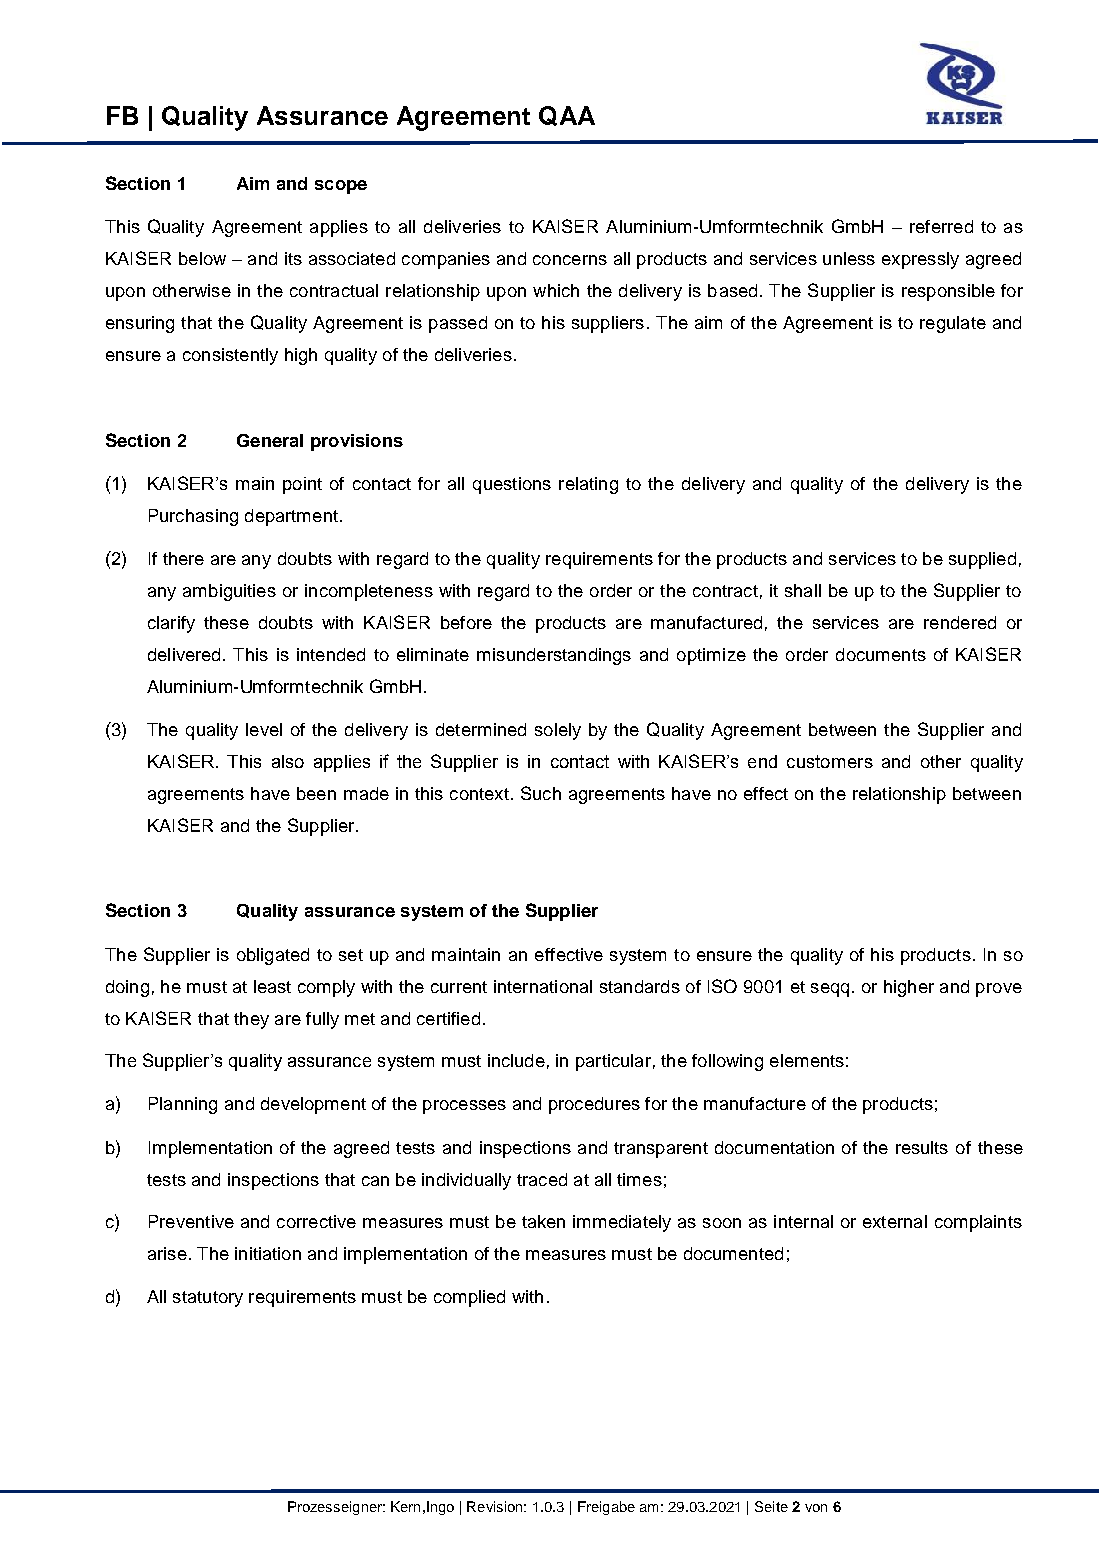  I want to click on include, so click(516, 1060).
